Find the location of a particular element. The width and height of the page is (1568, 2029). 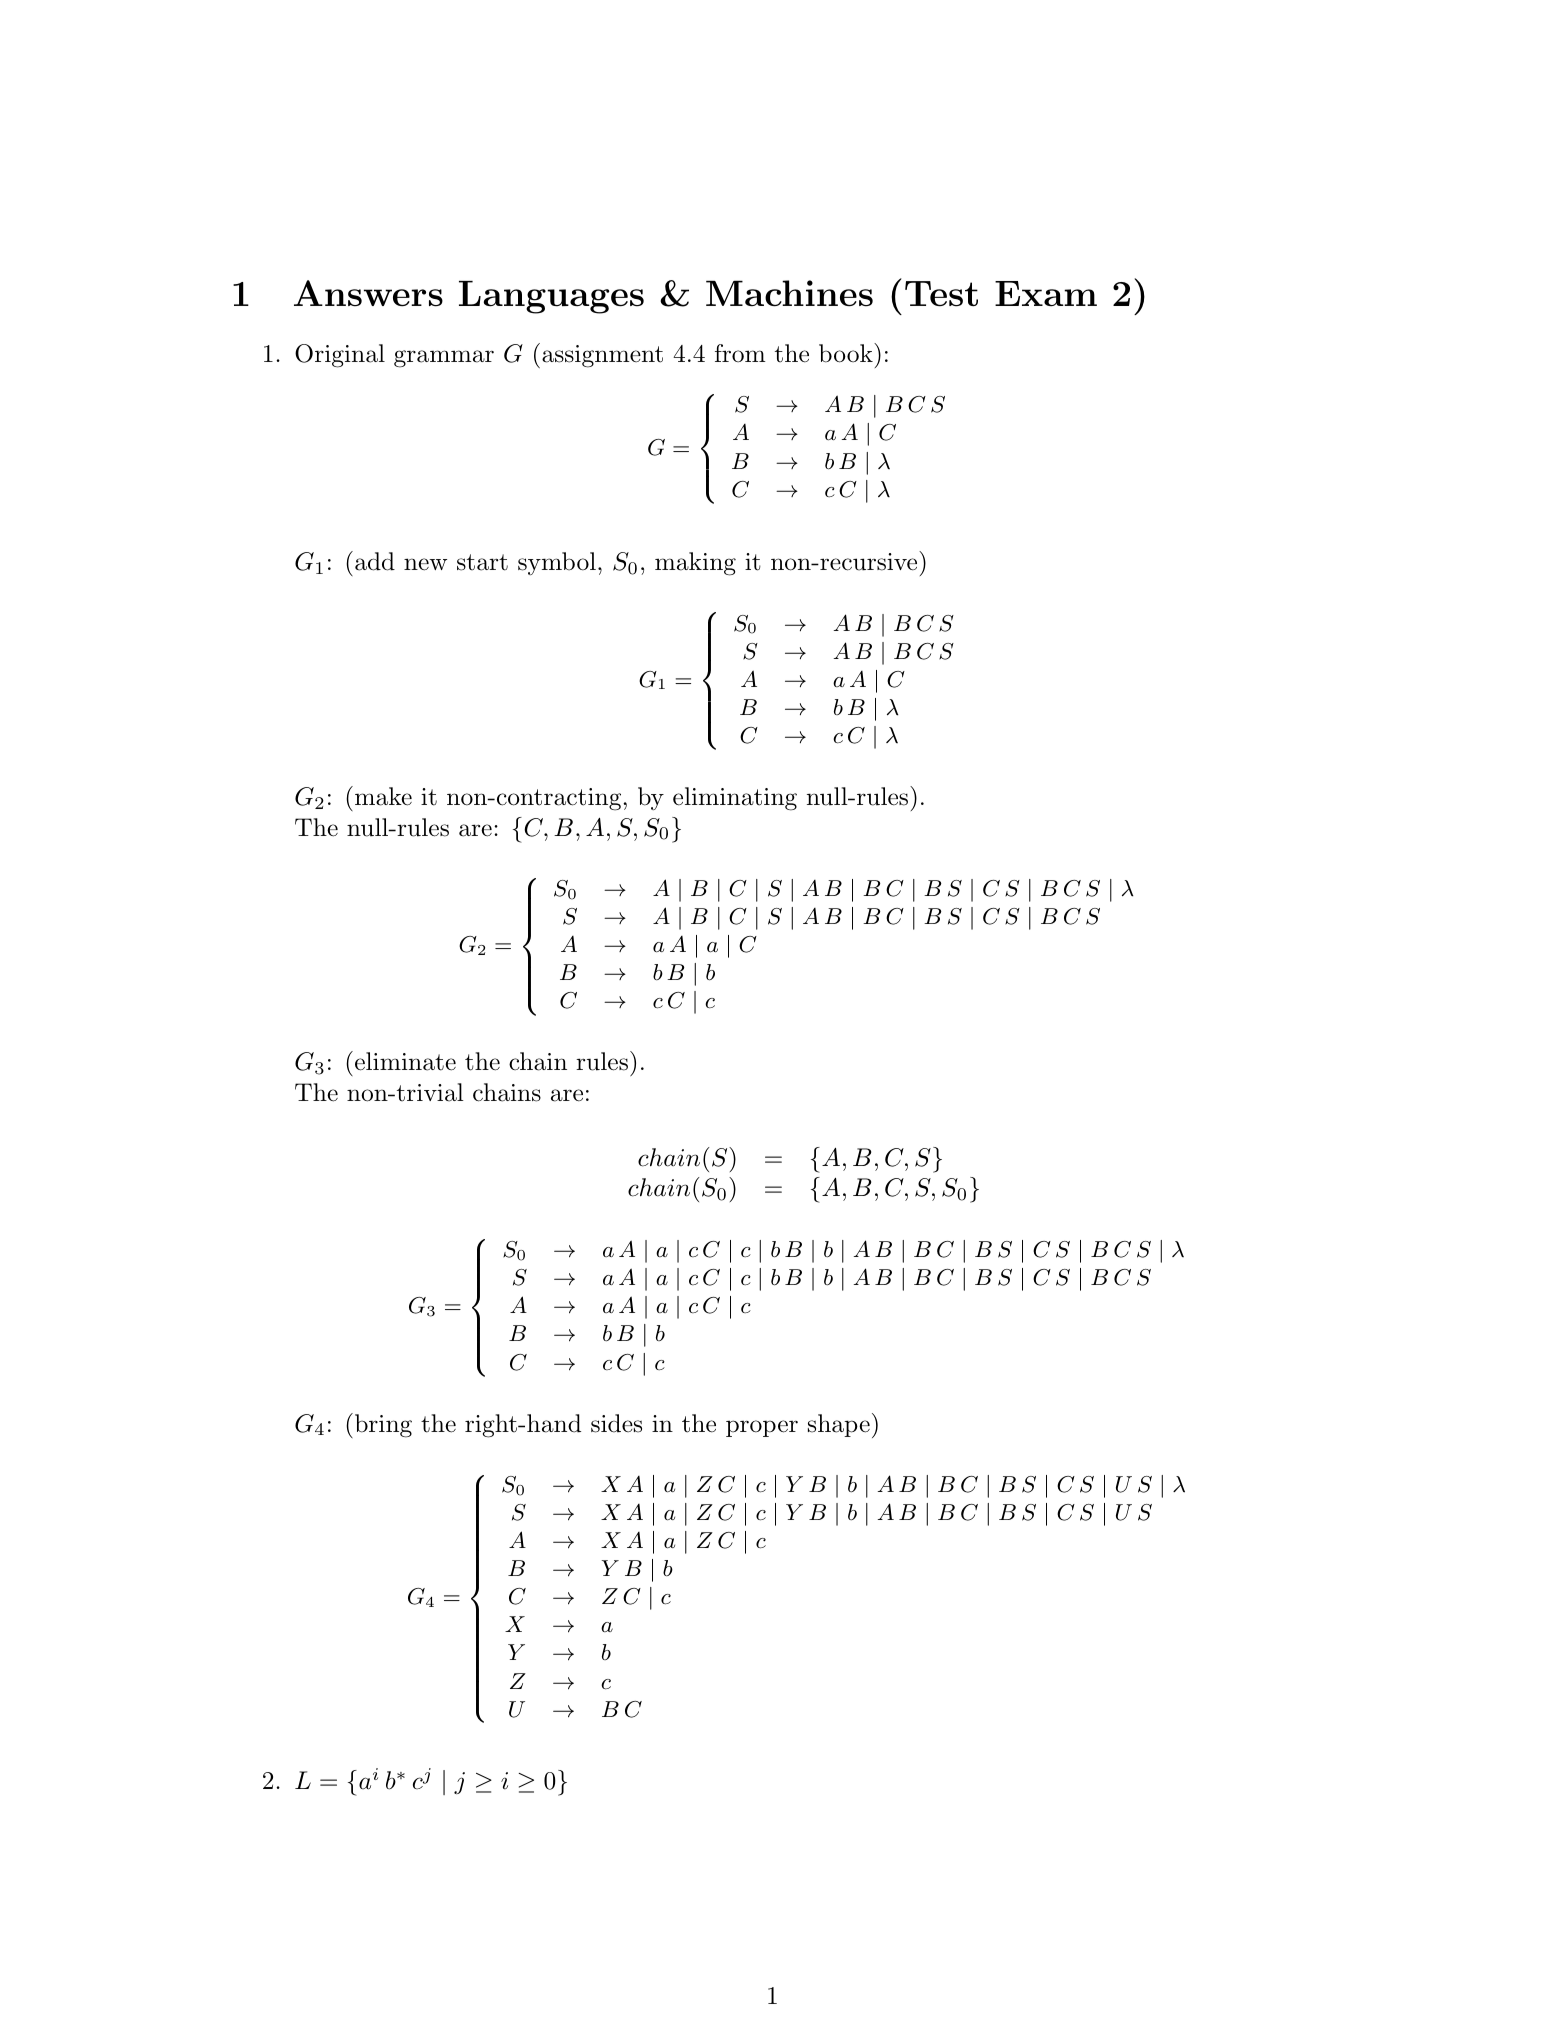

proper is located at coordinates (762, 1428).
